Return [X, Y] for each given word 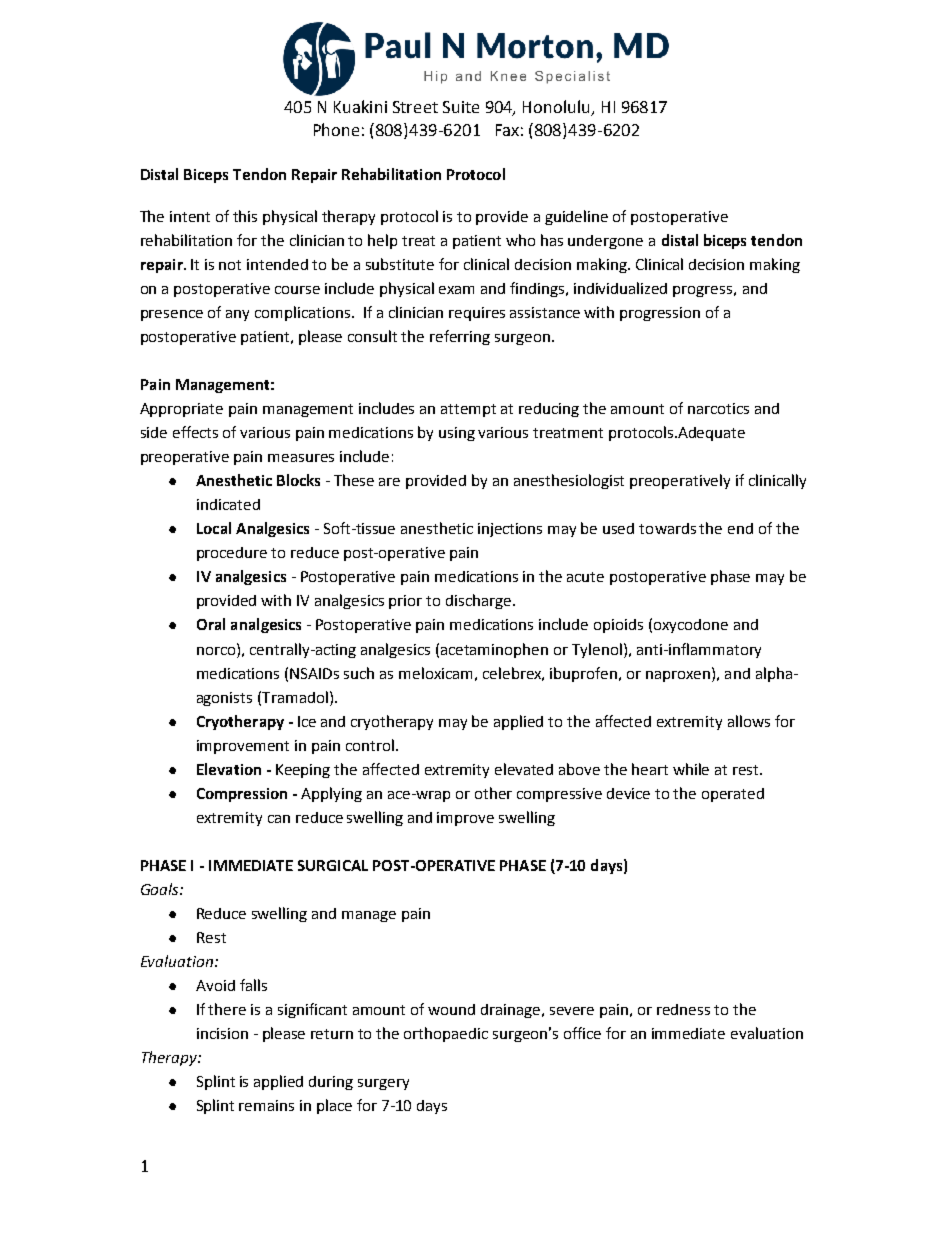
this [245, 216]
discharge [480, 601]
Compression [242, 795]
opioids [618, 626]
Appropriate [181, 410]
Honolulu [557, 108]
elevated [524, 769]
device [628, 793]
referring [460, 337]
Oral [211, 624]
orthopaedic [446, 1034]
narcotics [718, 408]
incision [222, 1033]
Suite [461, 107]
